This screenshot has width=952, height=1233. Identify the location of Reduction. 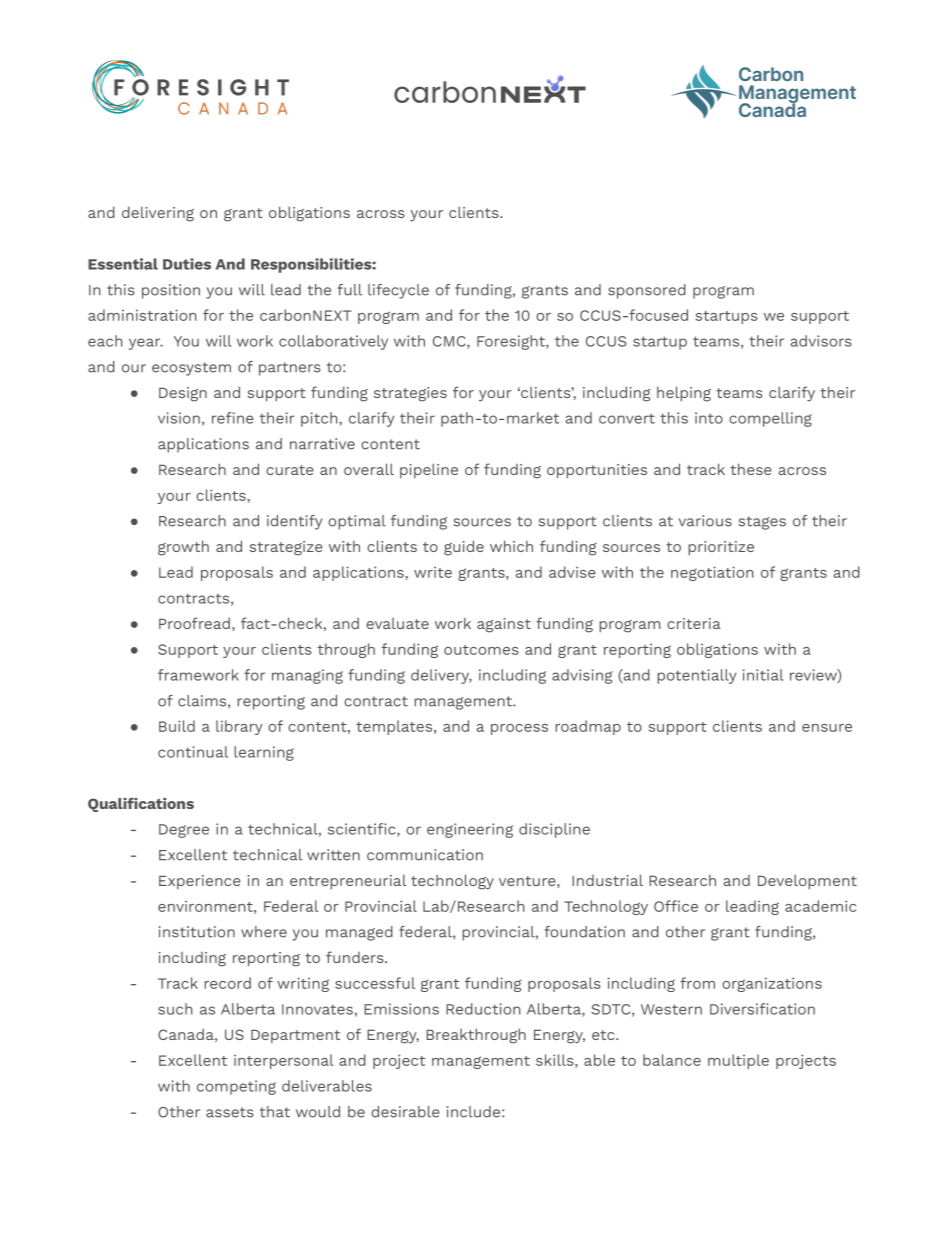
(483, 1009).
